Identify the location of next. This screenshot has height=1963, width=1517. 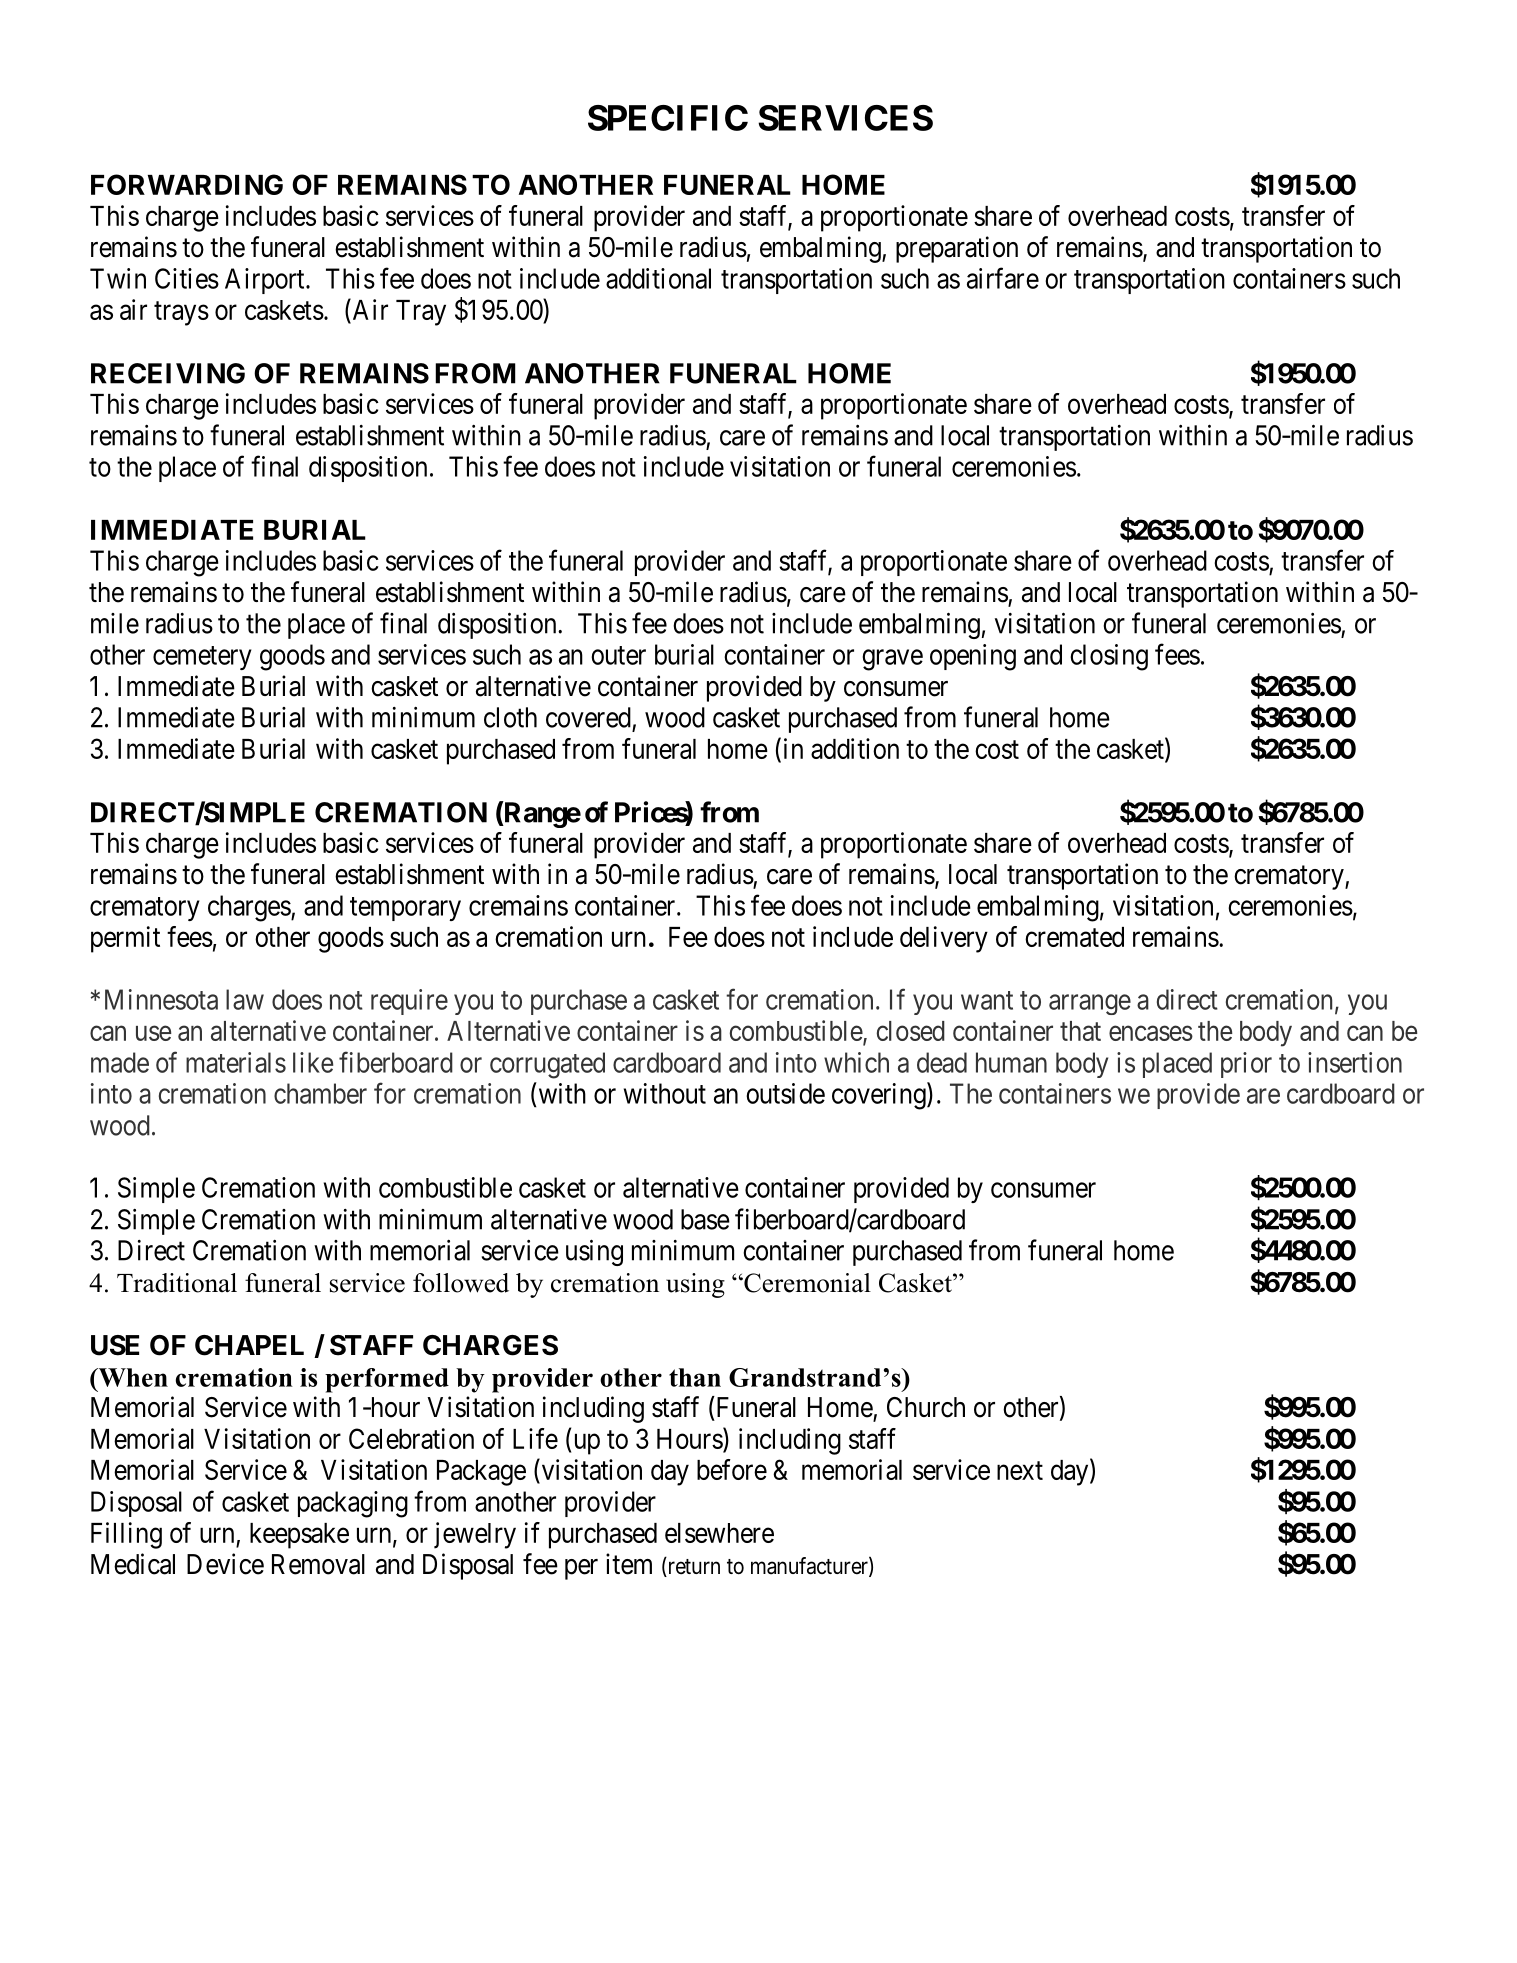
(1020, 1471).
